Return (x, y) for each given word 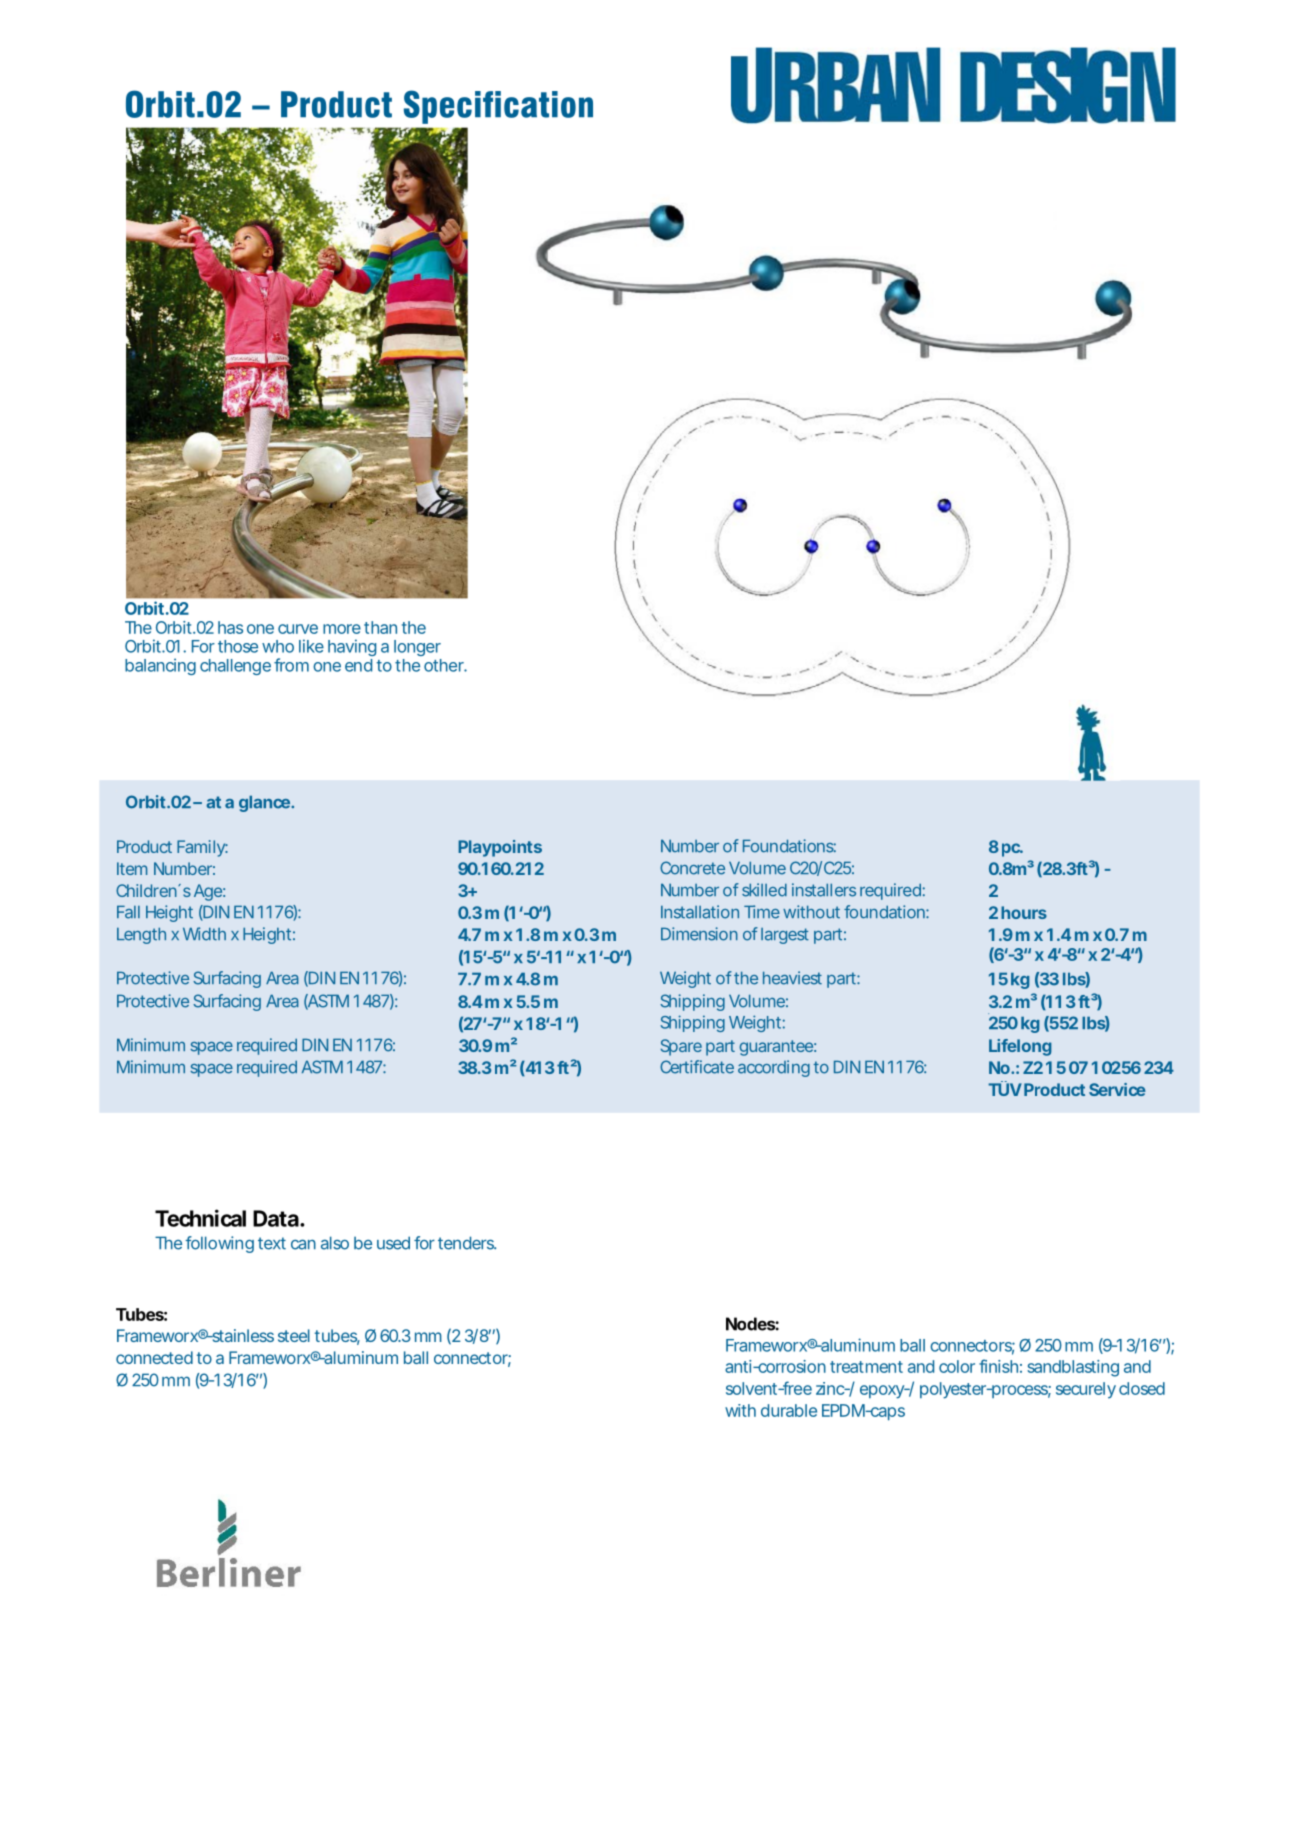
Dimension (699, 934)
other (445, 665)
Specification (498, 107)
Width (204, 934)
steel (294, 1335)
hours (1024, 912)
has (230, 627)
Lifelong (1020, 1047)
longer (417, 648)
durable (789, 1410)
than (380, 627)
